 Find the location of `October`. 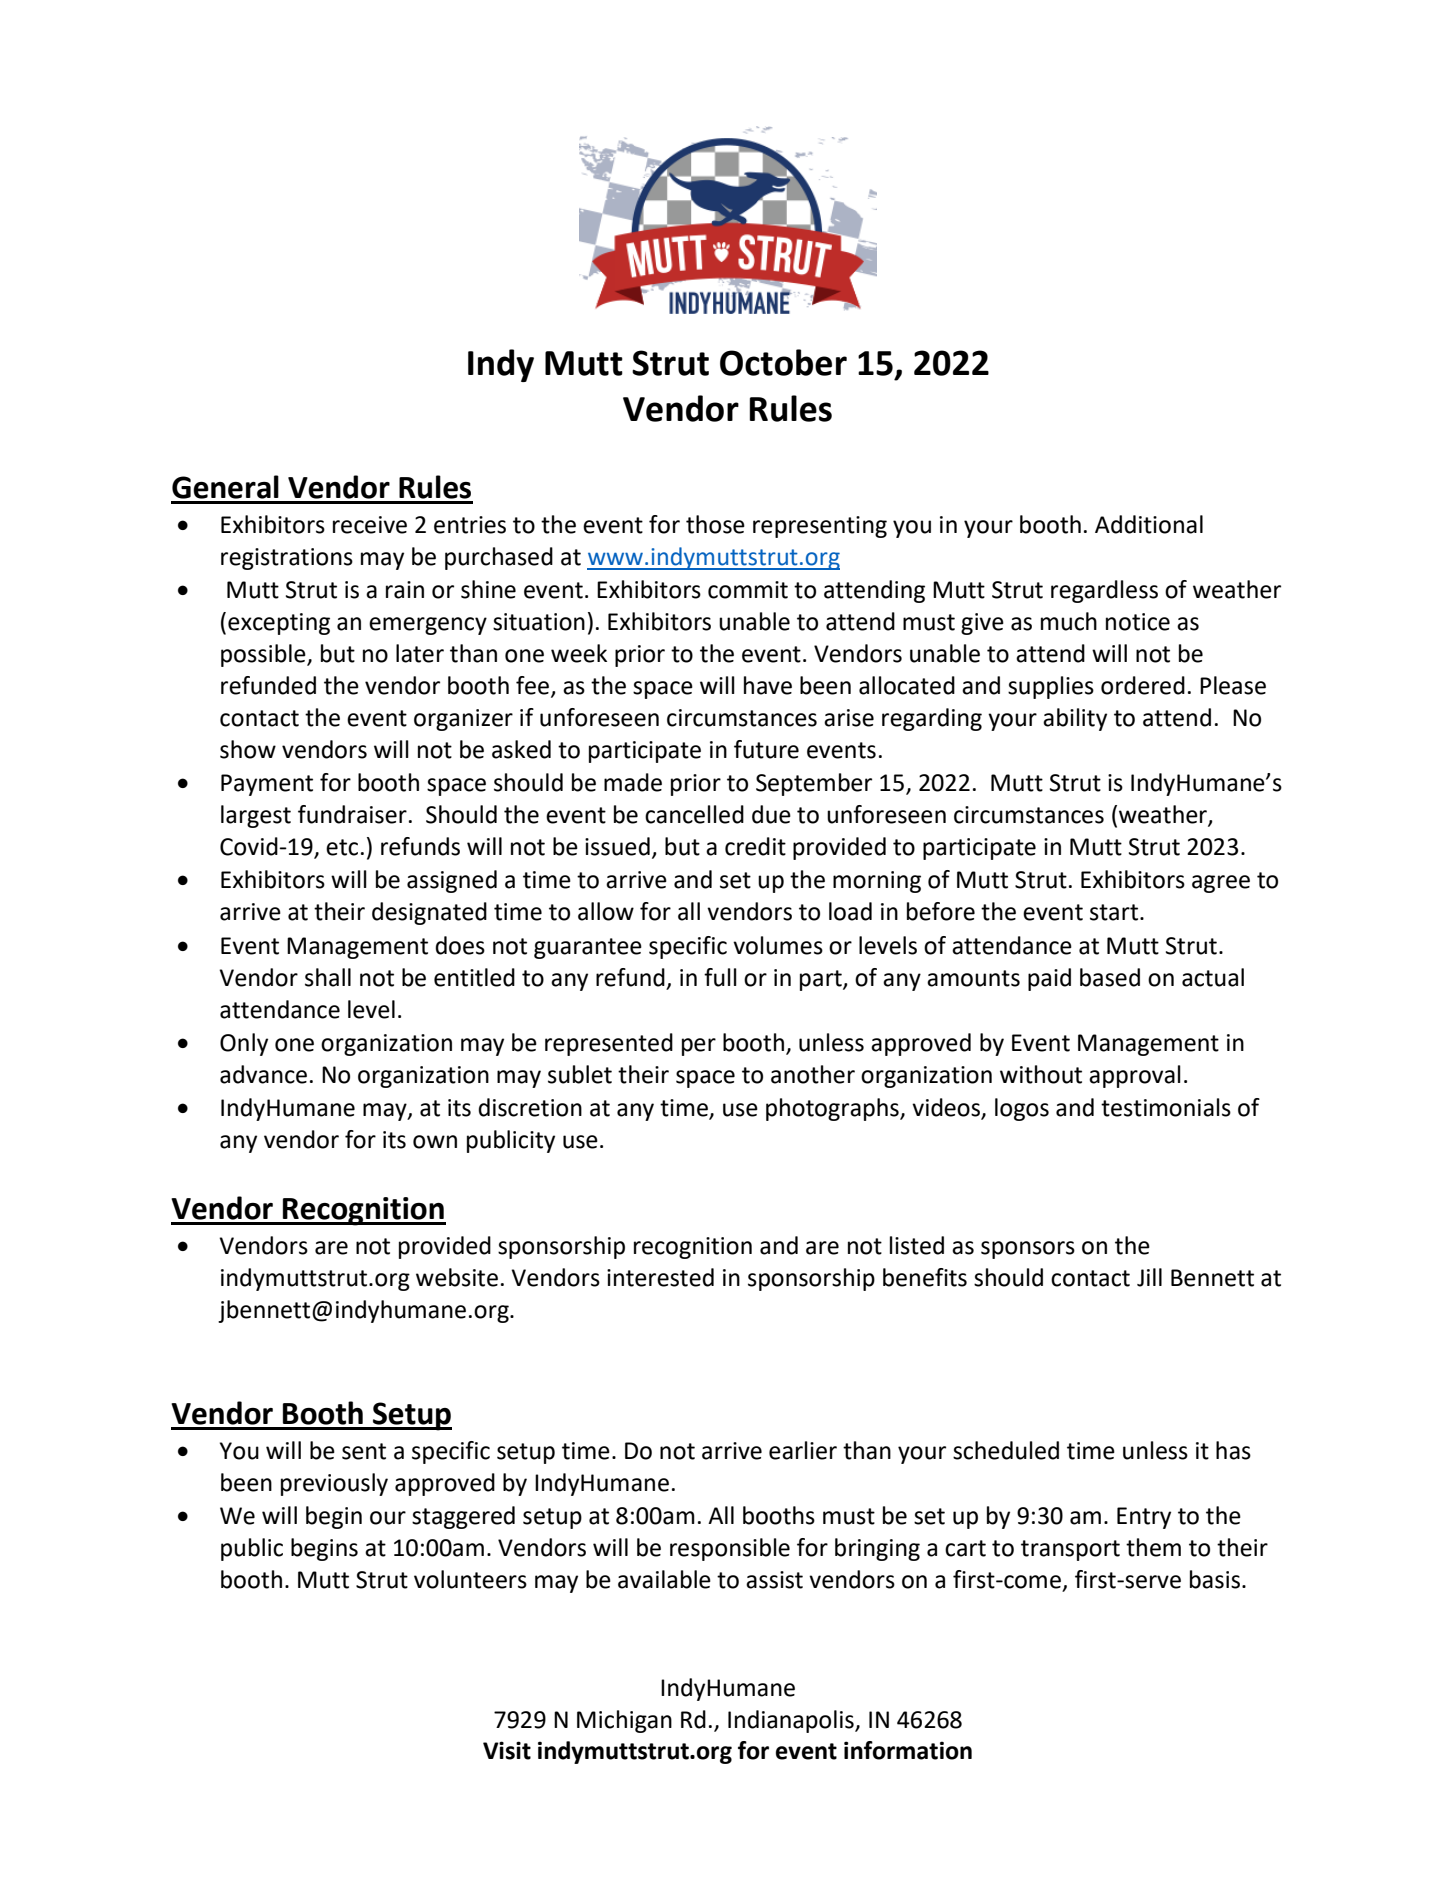

October is located at coordinates (783, 362).
